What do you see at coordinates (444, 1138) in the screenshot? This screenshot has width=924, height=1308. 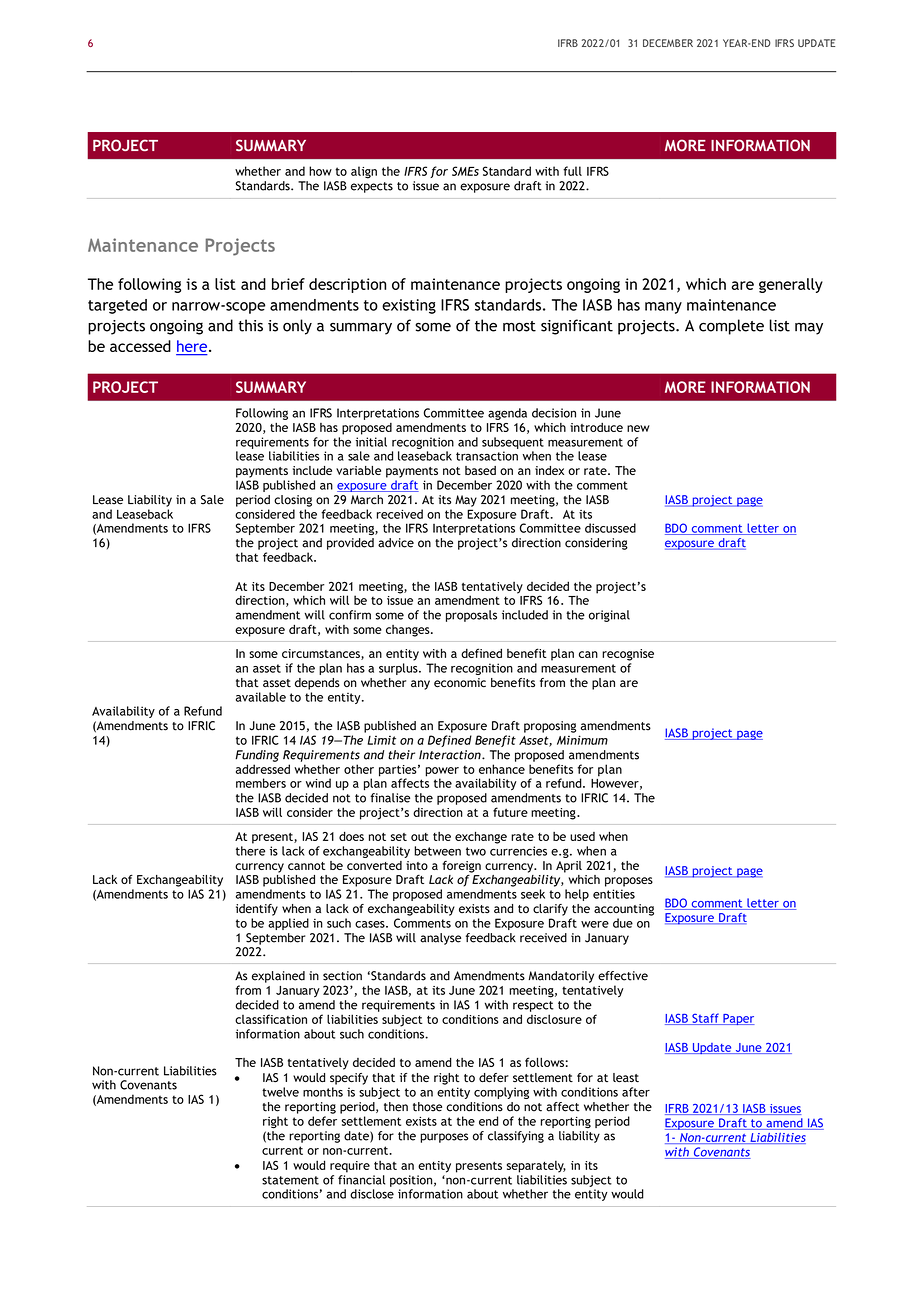 I see `purposes` at bounding box center [444, 1138].
